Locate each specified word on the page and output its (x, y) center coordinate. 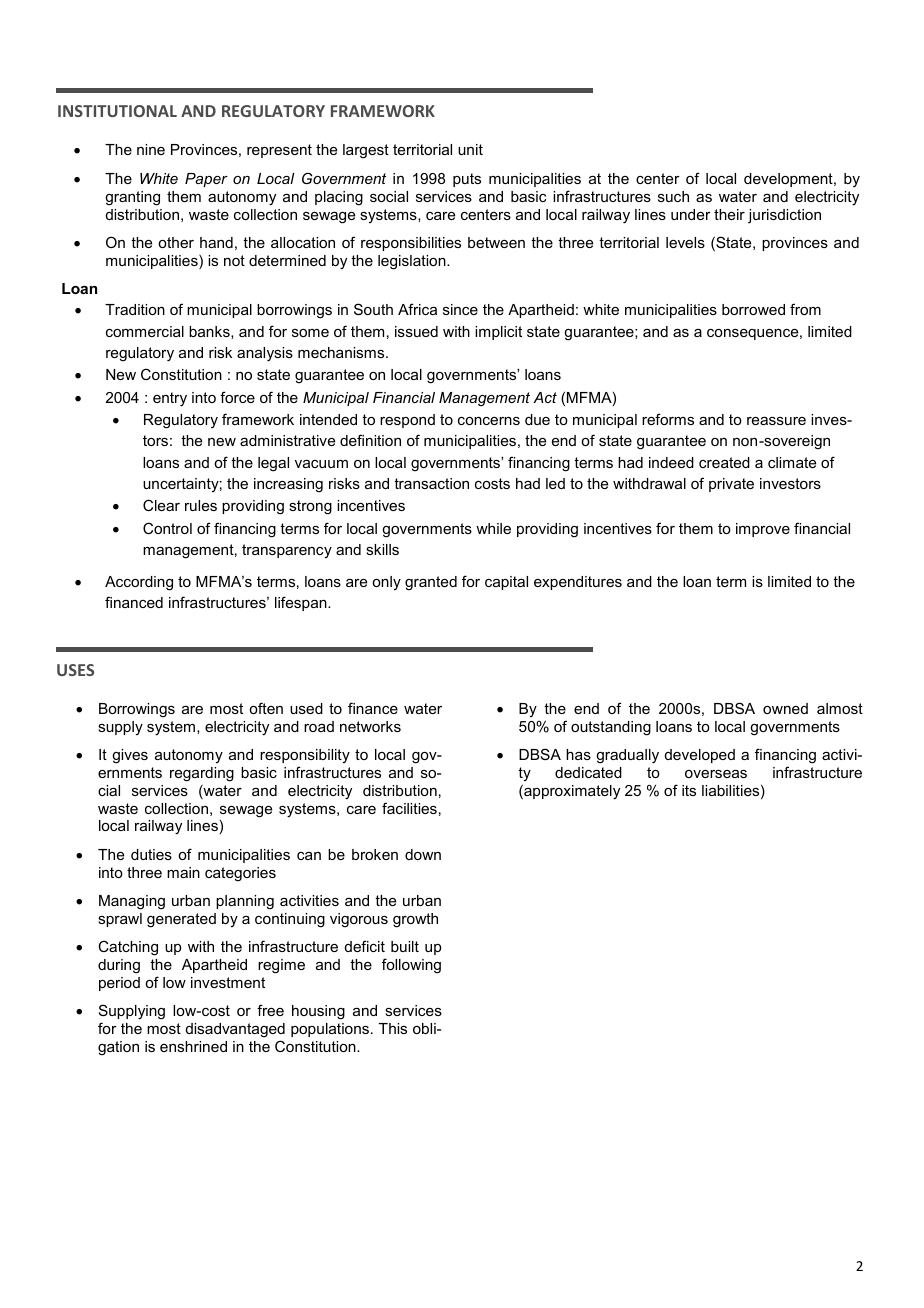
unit (470, 149)
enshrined (193, 1046)
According (139, 583)
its (689, 790)
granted (431, 583)
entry (170, 399)
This (393, 1028)
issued (416, 331)
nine (151, 149)
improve (763, 530)
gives (130, 756)
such (673, 196)
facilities (409, 808)
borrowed (753, 309)
